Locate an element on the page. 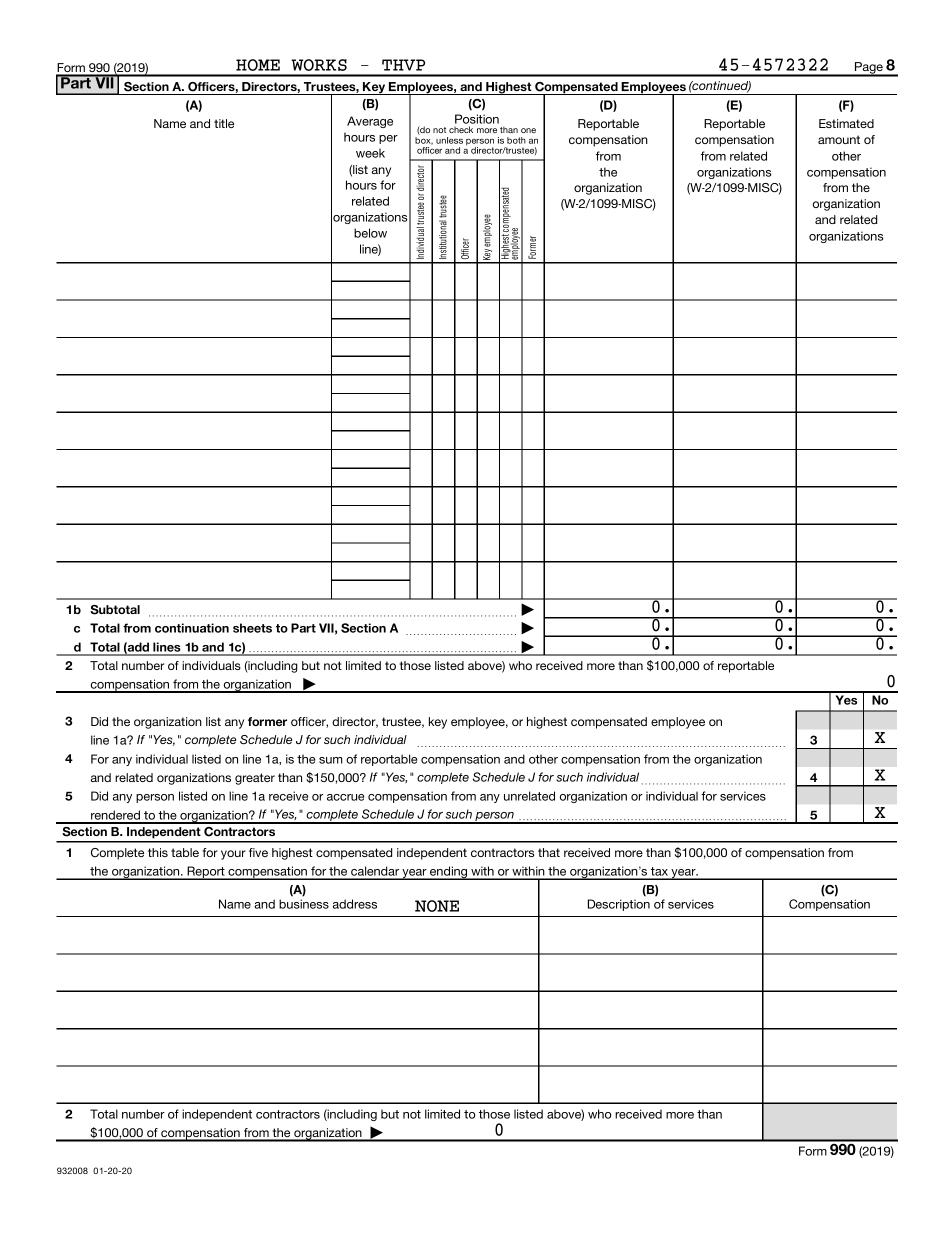 The image size is (952, 1233). amount is located at coordinates (839, 139).
